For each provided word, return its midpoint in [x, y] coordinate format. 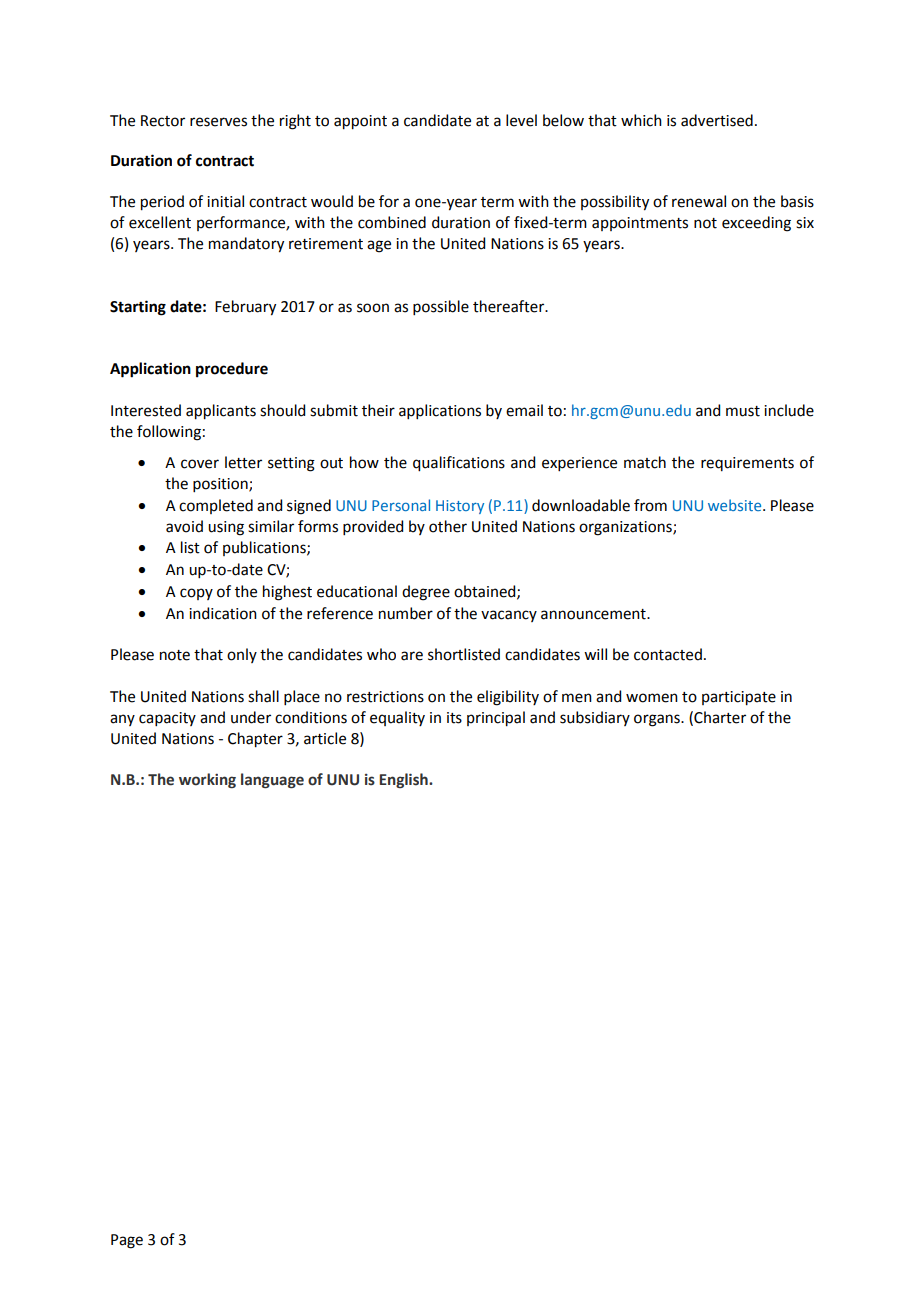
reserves [218, 122]
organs [658, 720]
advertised [717, 120]
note [175, 655]
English [404, 780]
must [743, 411]
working [207, 780]
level [521, 120]
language [272, 780]
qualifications [459, 464]
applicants [221, 412]
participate [739, 698]
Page [127, 1241]
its [454, 718]
